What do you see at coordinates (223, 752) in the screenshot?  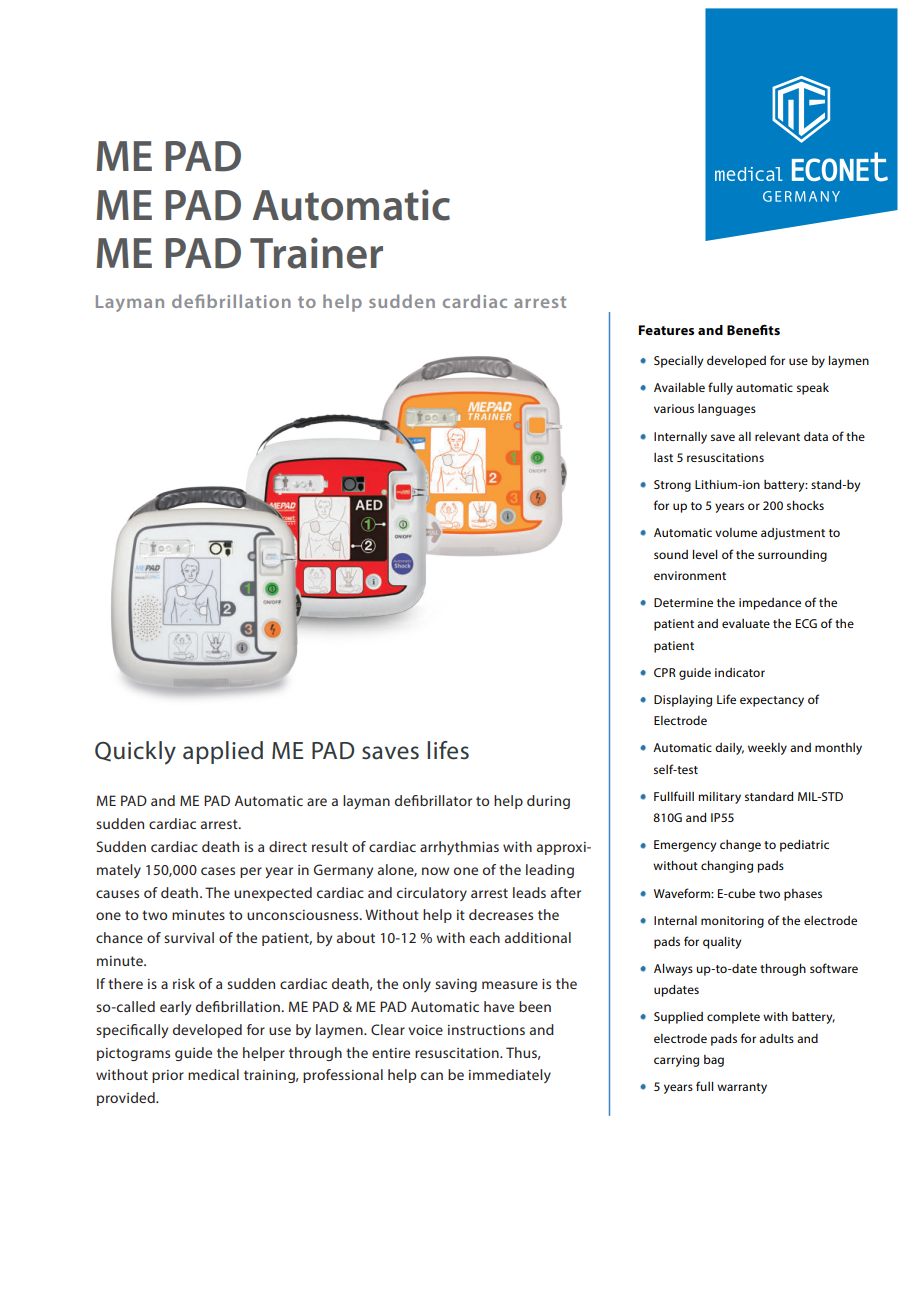 I see `applied` at bounding box center [223, 752].
